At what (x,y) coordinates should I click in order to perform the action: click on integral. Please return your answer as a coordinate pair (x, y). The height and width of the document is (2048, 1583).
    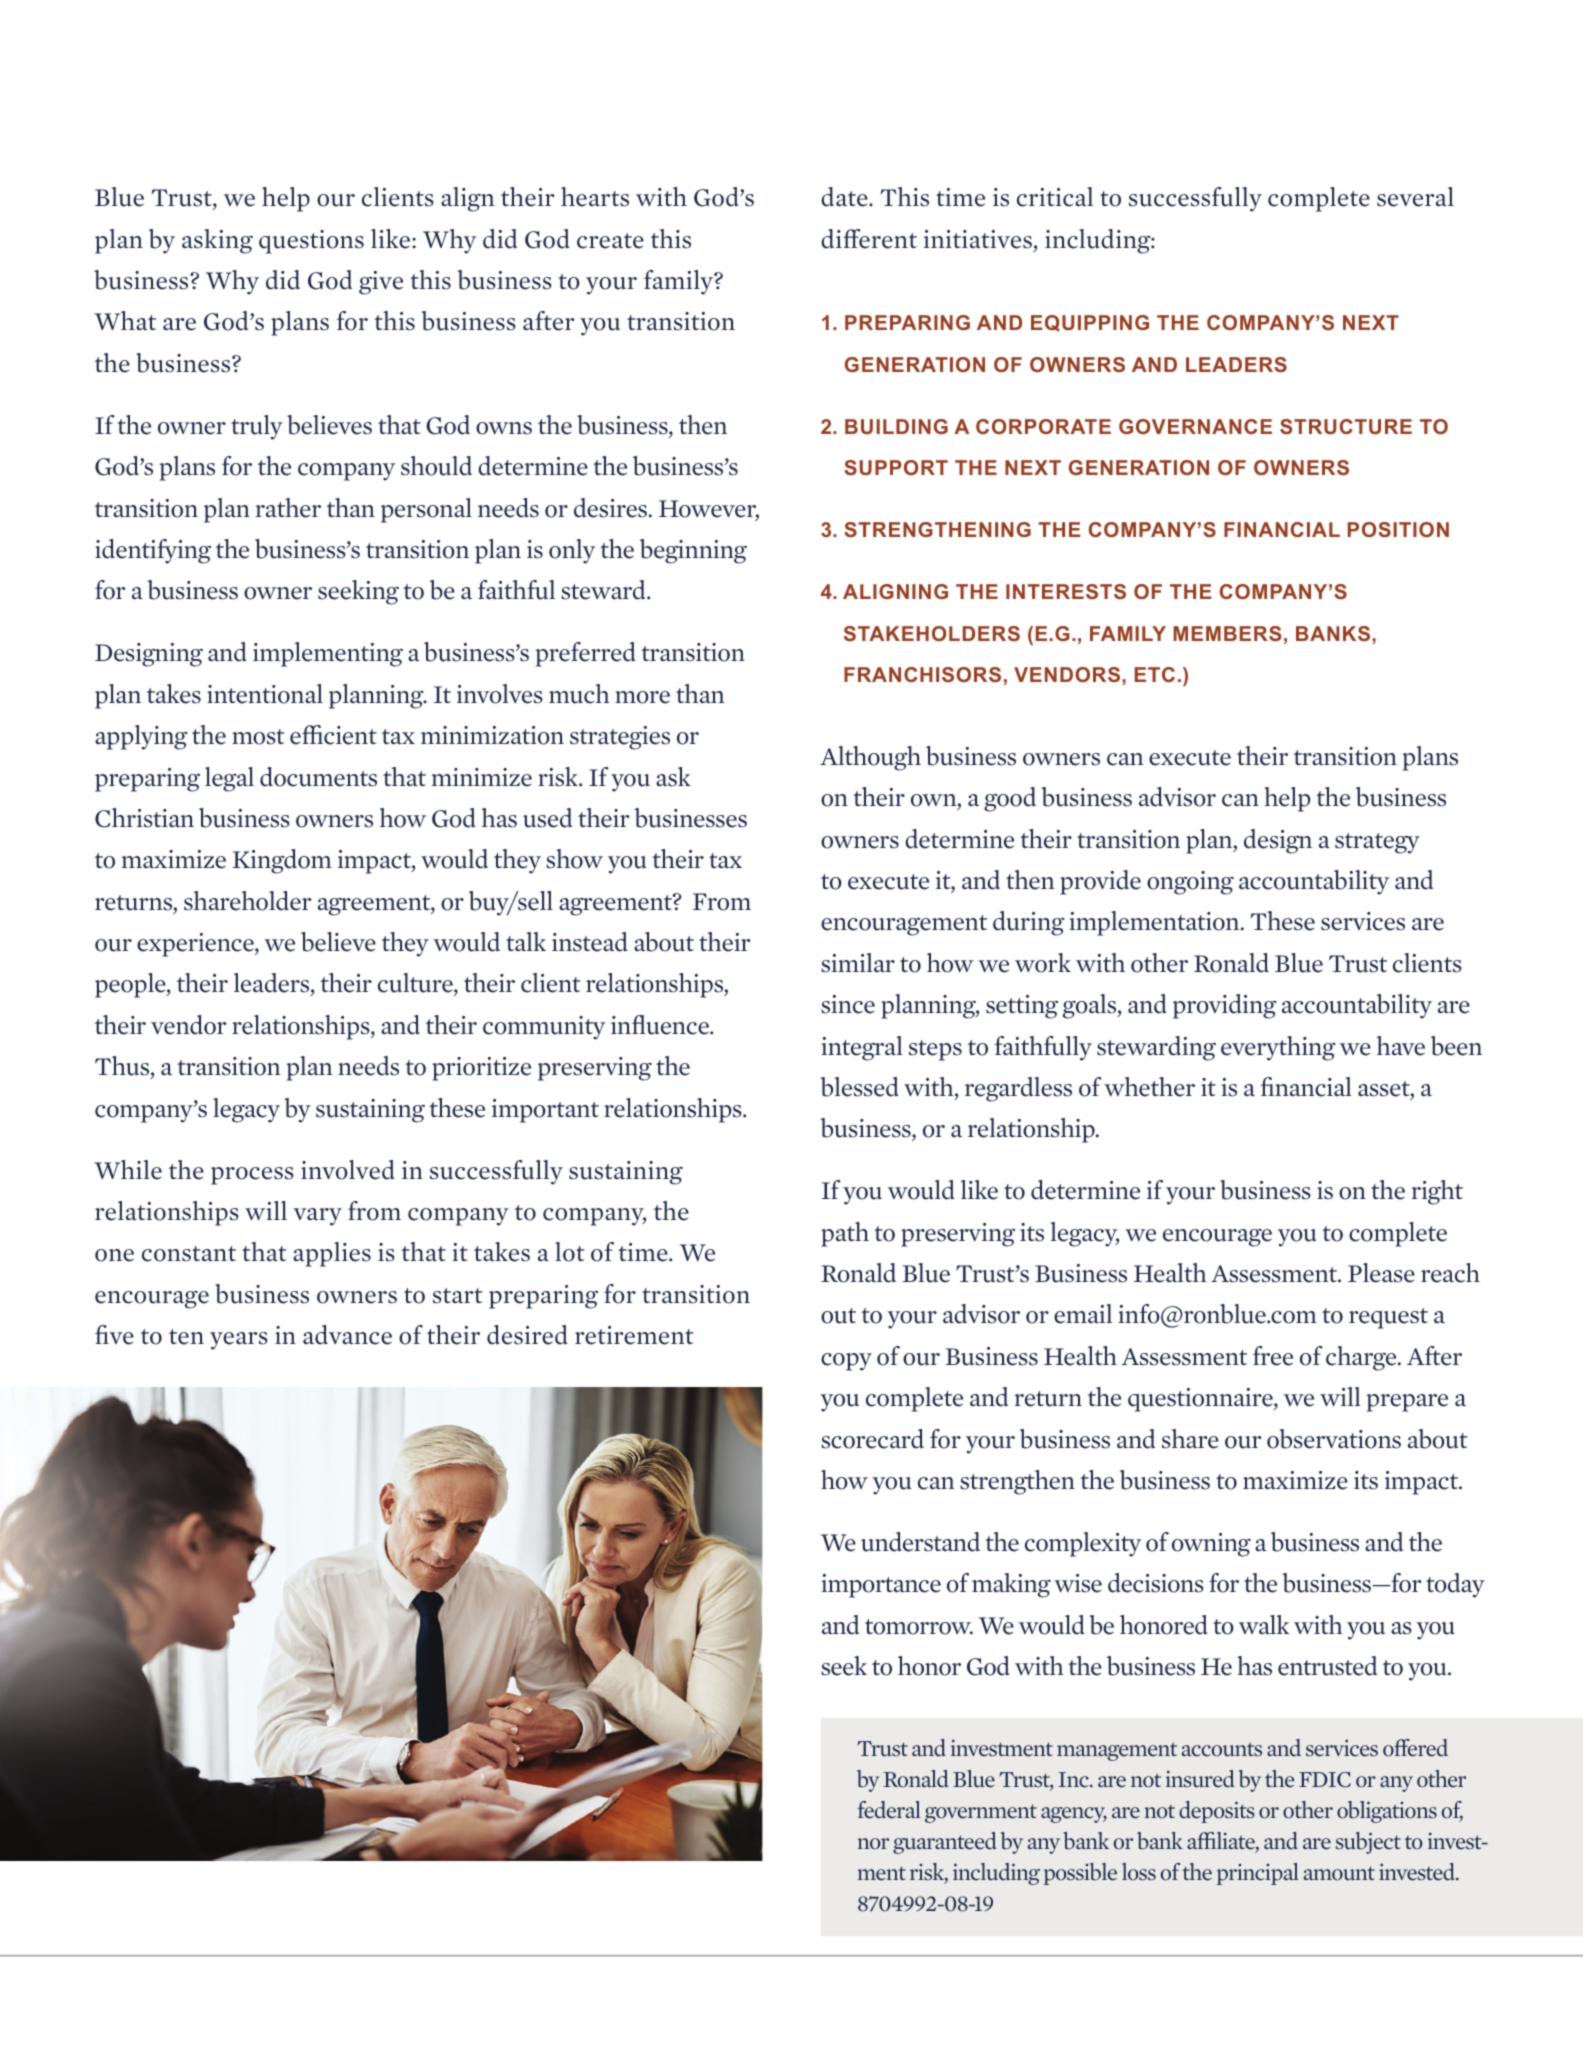
    Looking at the image, I should click on (862, 1048).
